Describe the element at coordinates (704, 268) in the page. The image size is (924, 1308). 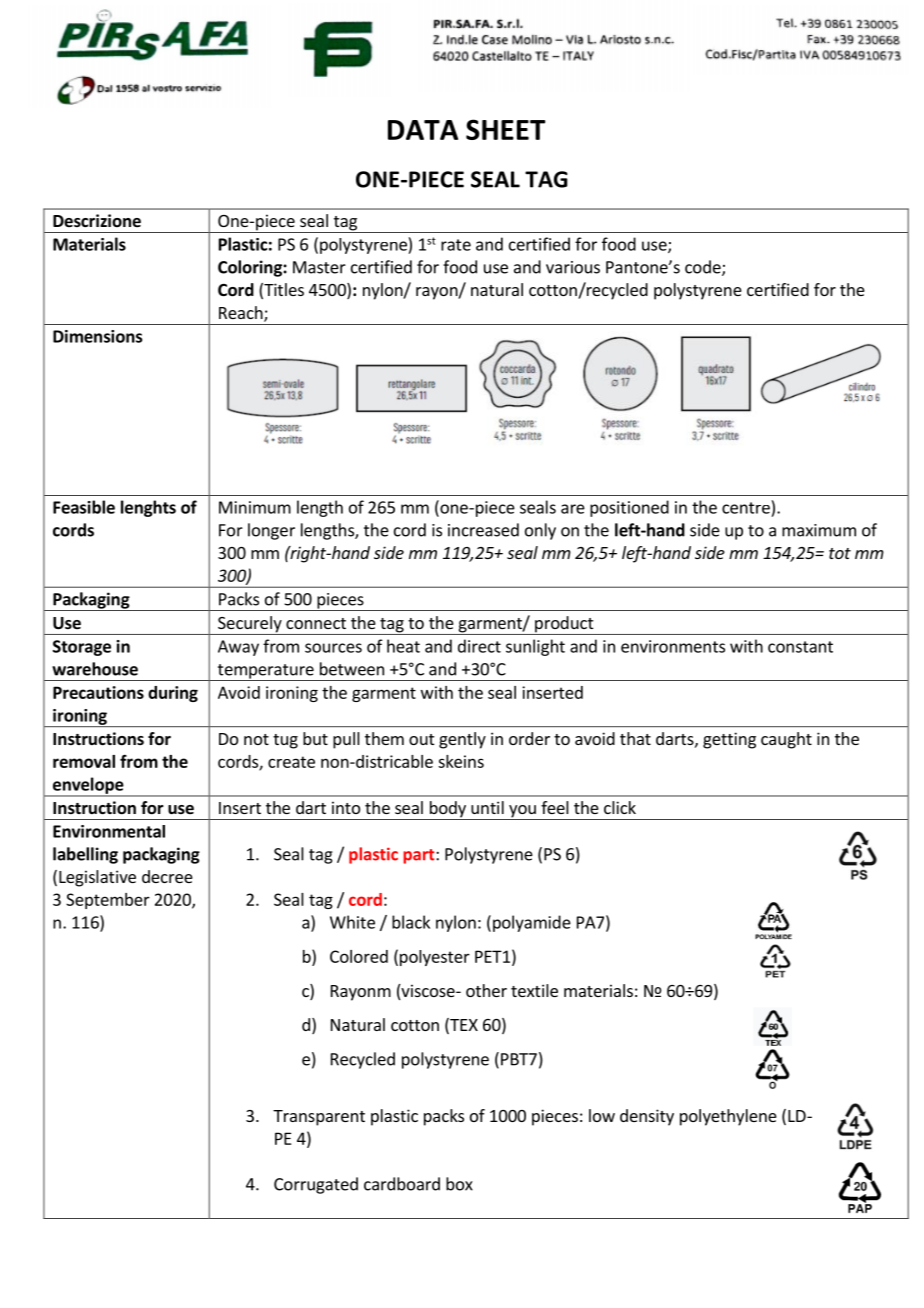
I see `code` at that location.
